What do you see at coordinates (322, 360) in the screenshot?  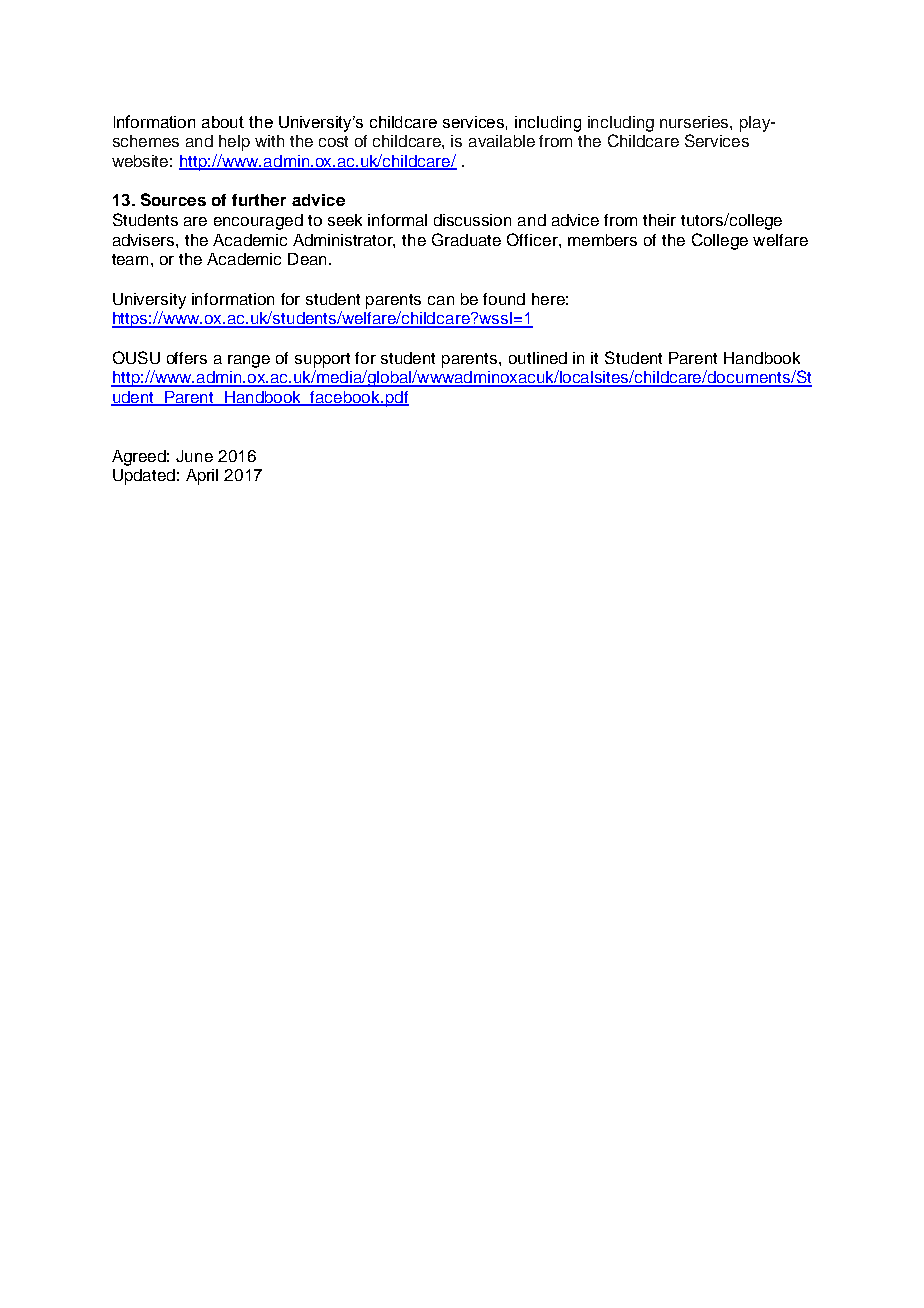 I see `support` at bounding box center [322, 360].
